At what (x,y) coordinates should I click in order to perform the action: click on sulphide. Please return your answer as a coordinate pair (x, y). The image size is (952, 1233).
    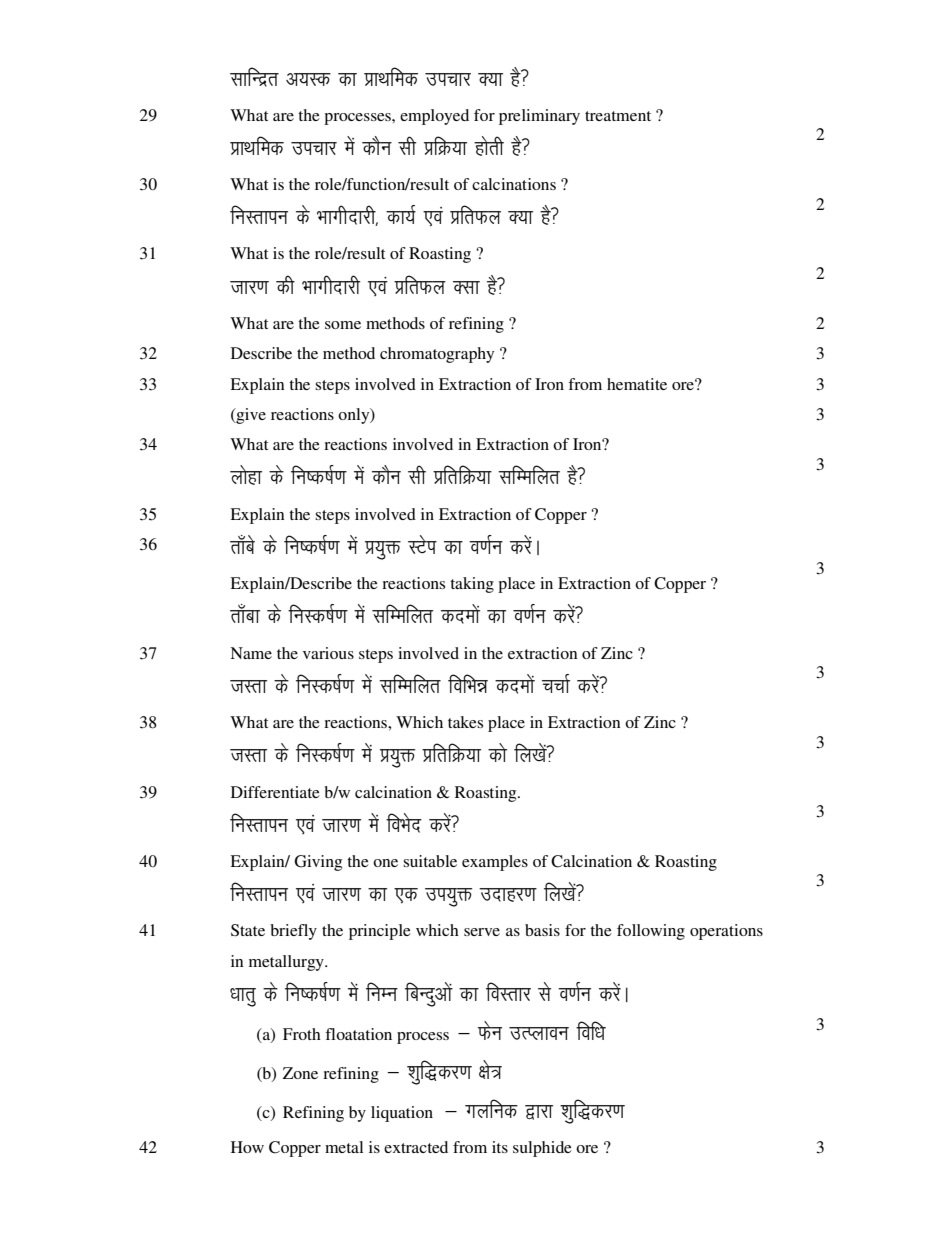
    Looking at the image, I should click on (542, 1149).
